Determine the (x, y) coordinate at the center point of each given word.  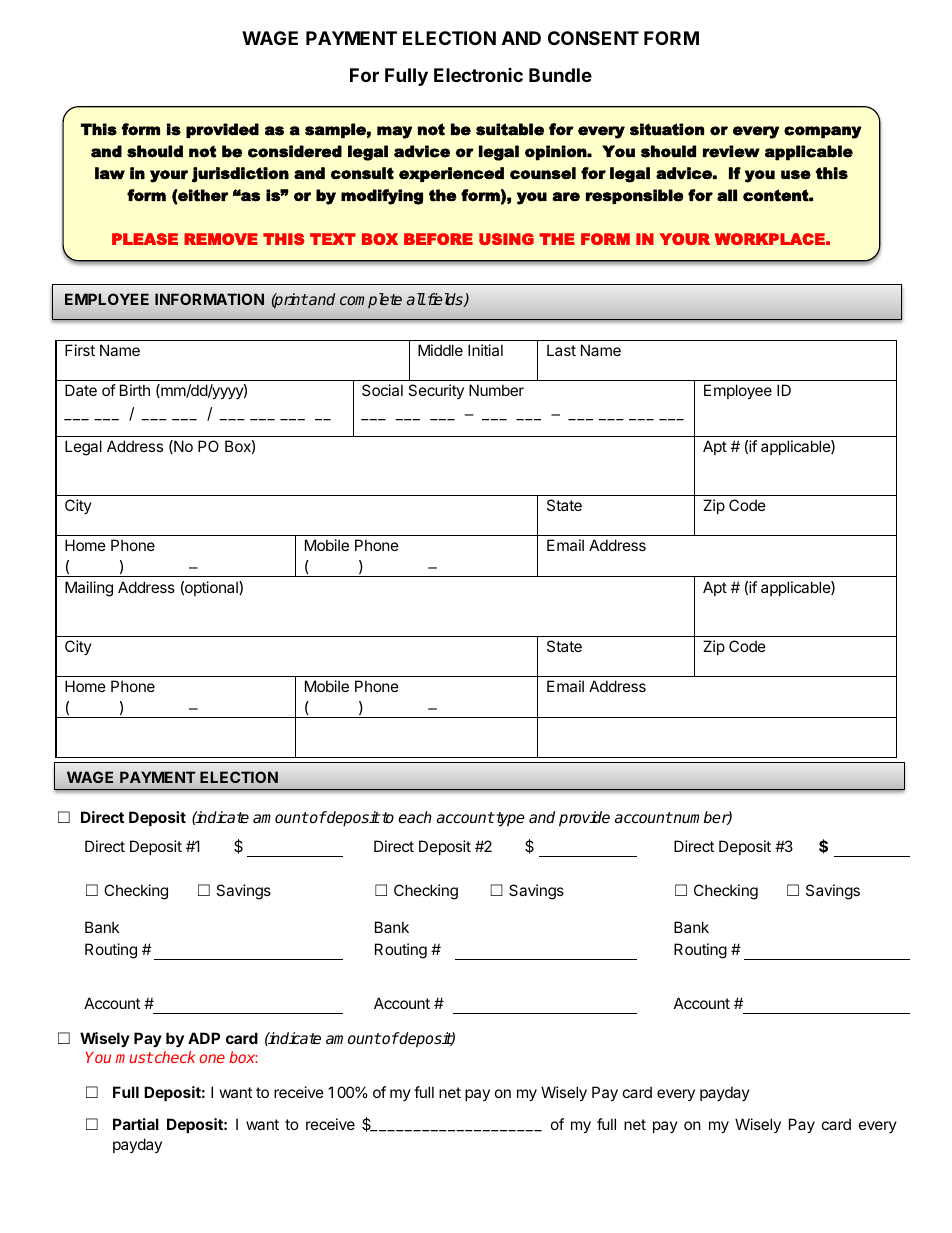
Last (561, 350)
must (134, 1057)
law (110, 173)
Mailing (89, 589)
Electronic (478, 75)
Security (436, 391)
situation (667, 129)
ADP (204, 1038)
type (509, 819)
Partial (136, 1124)
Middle (440, 350)
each (415, 817)
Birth (135, 390)
